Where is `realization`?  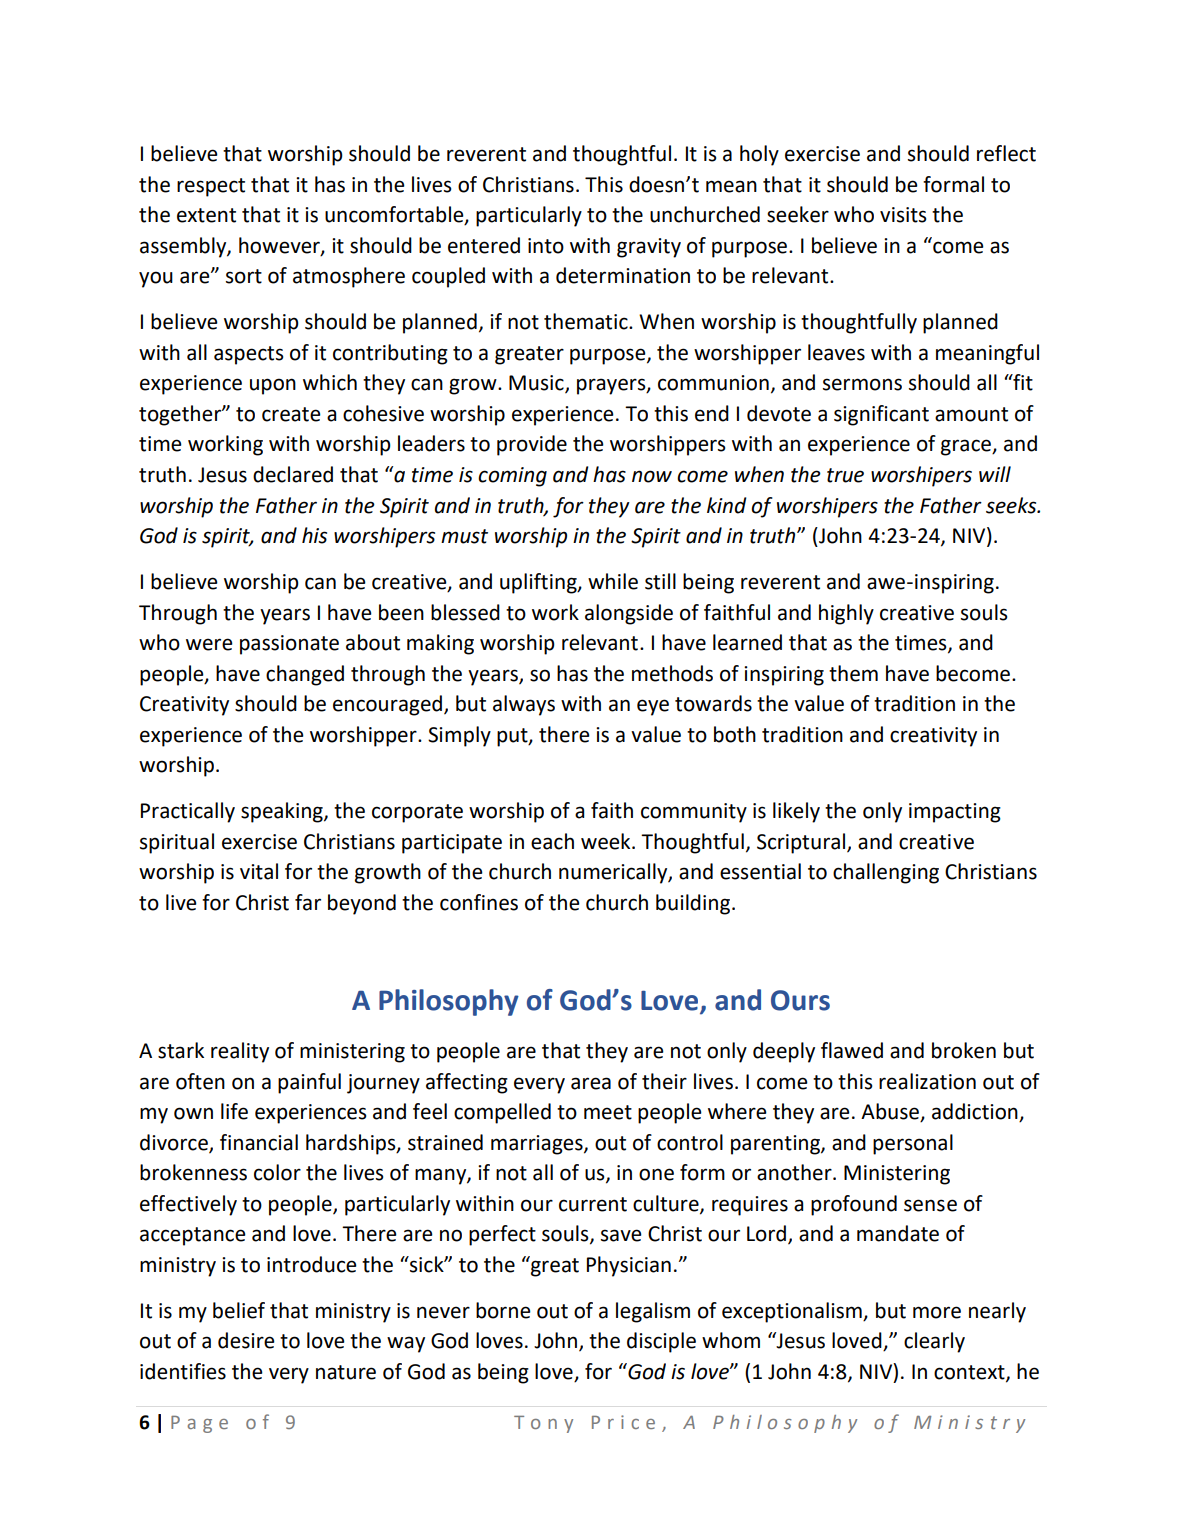 realization is located at coordinates (927, 1081).
